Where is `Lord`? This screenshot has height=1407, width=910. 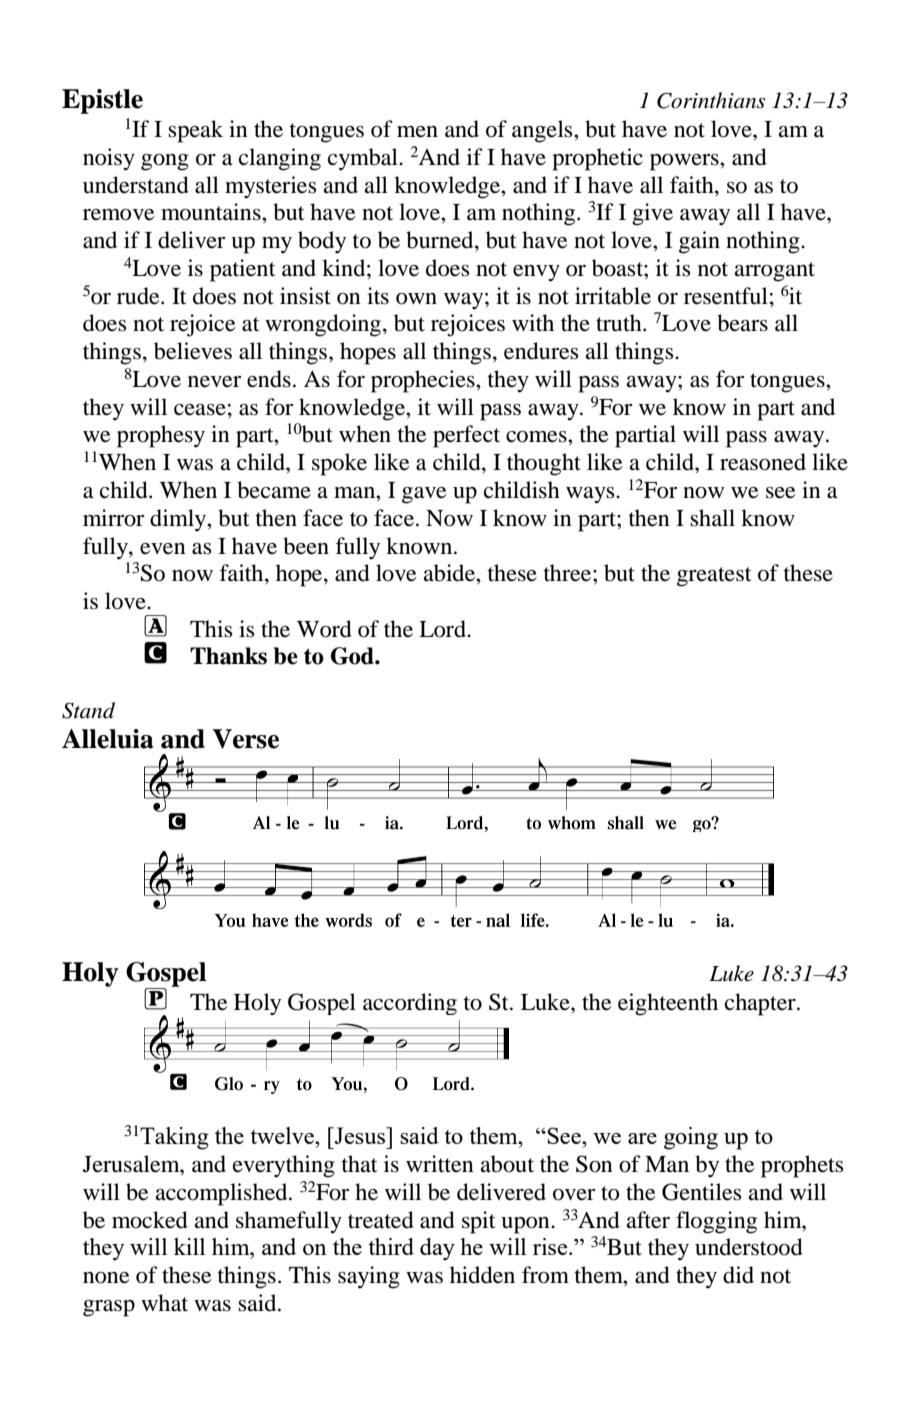 Lord is located at coordinates (443, 629).
